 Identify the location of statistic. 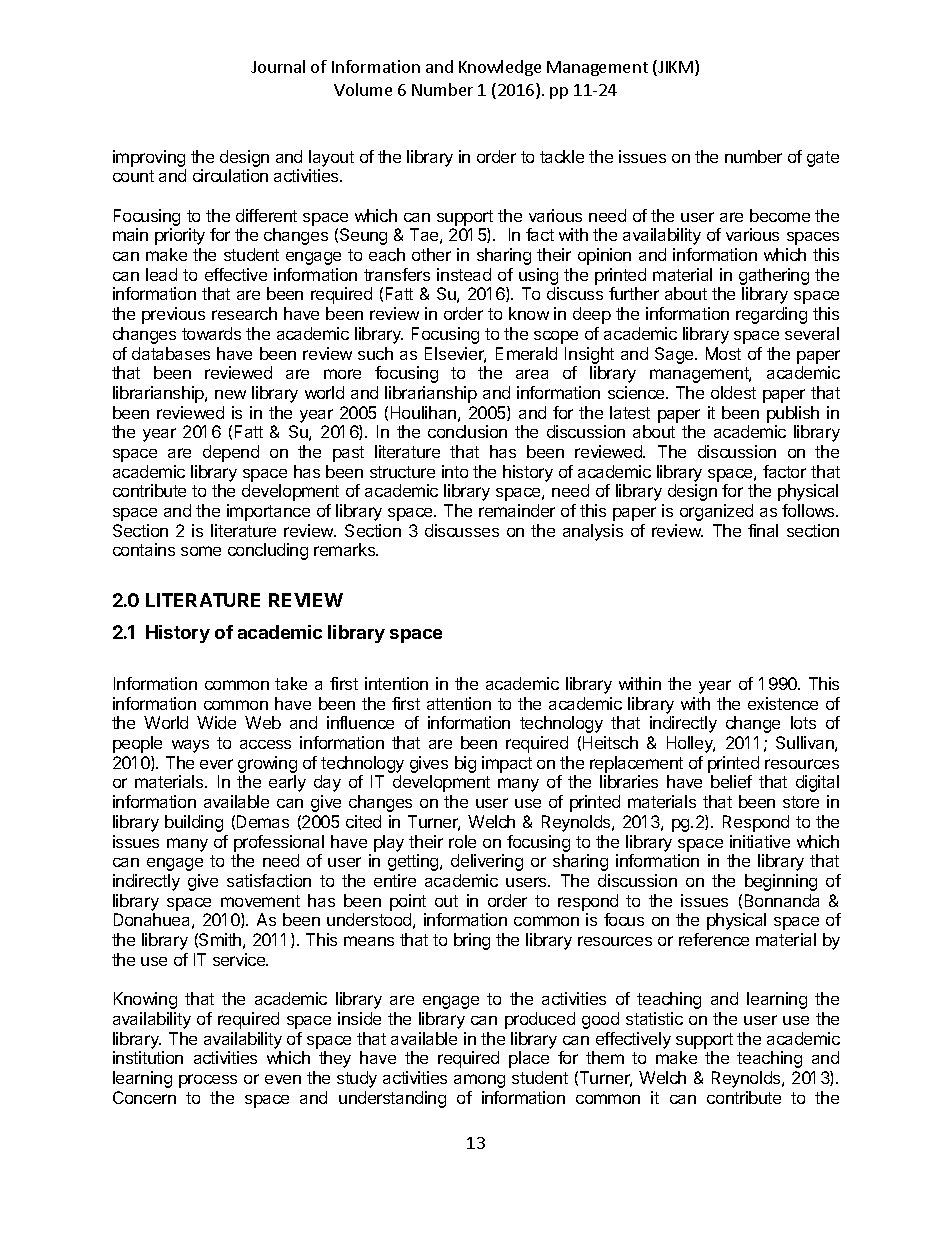
(654, 1018).
